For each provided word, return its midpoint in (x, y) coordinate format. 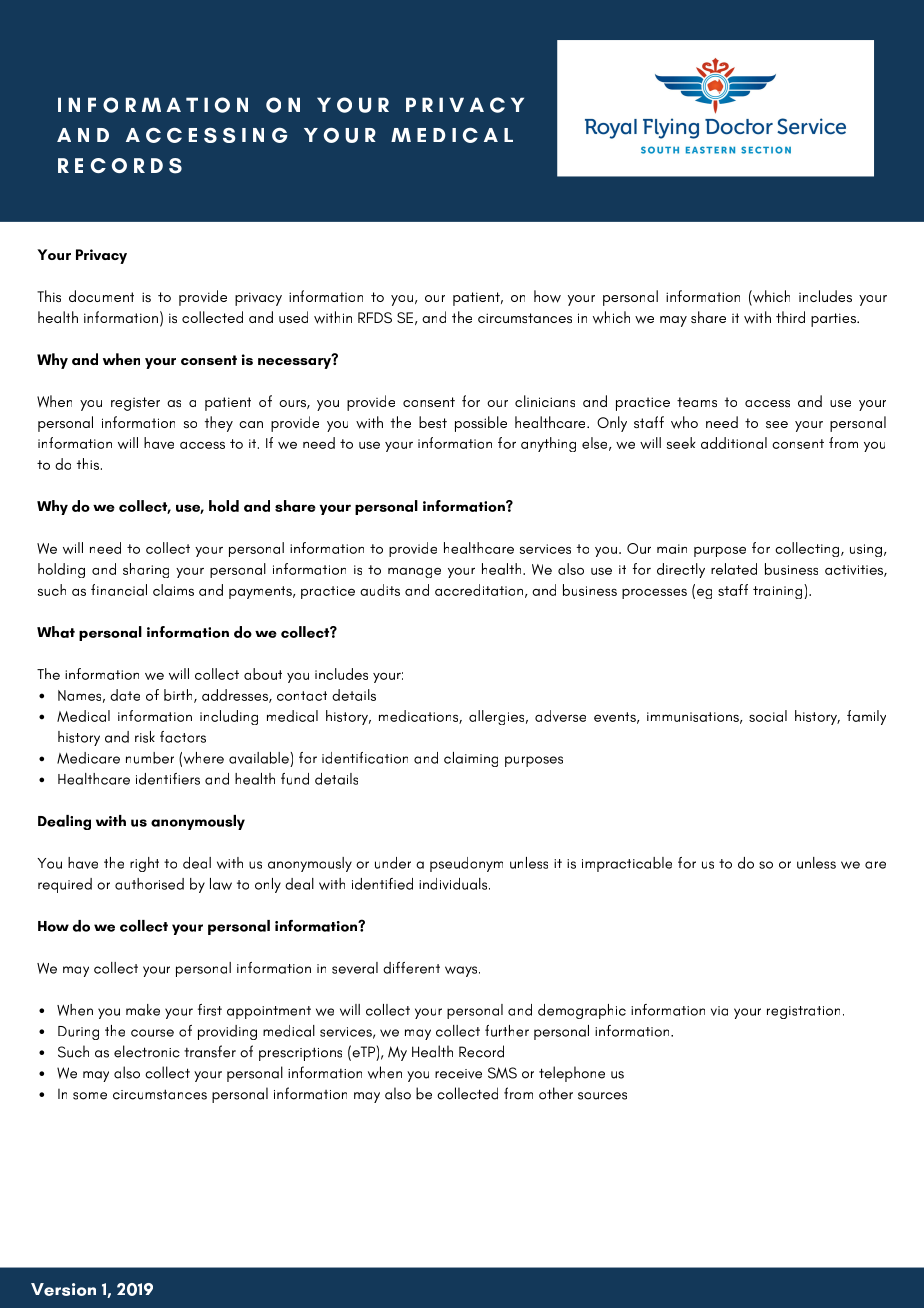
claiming (471, 759)
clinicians (545, 401)
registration (803, 1012)
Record (481, 1051)
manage (414, 572)
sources (602, 1096)
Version (63, 1289)
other (556, 1093)
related (734, 569)
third (790, 317)
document (101, 296)
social (768, 716)
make (143, 1010)
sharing (146, 570)
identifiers (168, 779)
